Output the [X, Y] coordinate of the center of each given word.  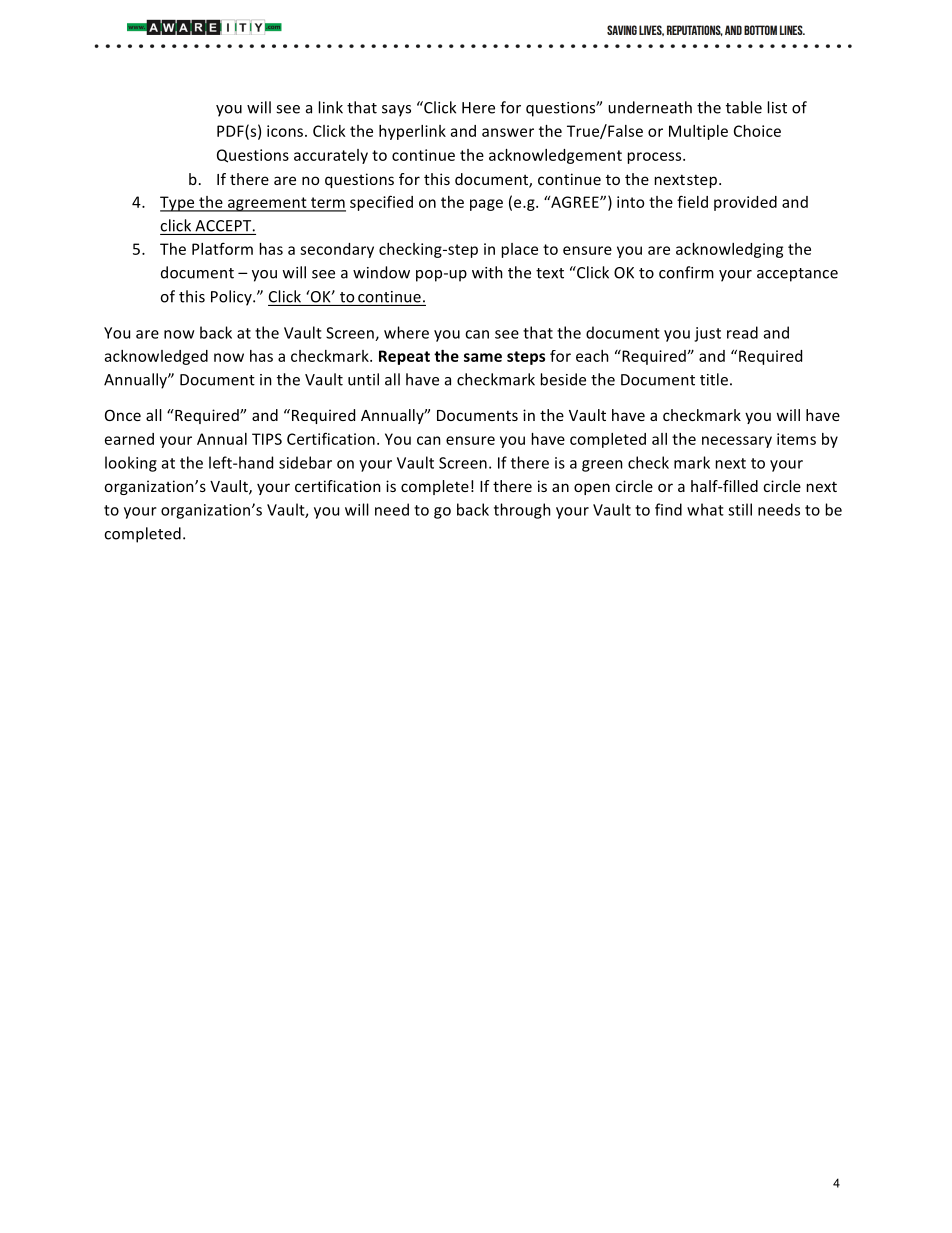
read [742, 332]
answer [508, 132]
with [487, 272]
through [522, 511]
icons [285, 131]
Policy [232, 298]
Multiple [698, 132]
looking [131, 464]
